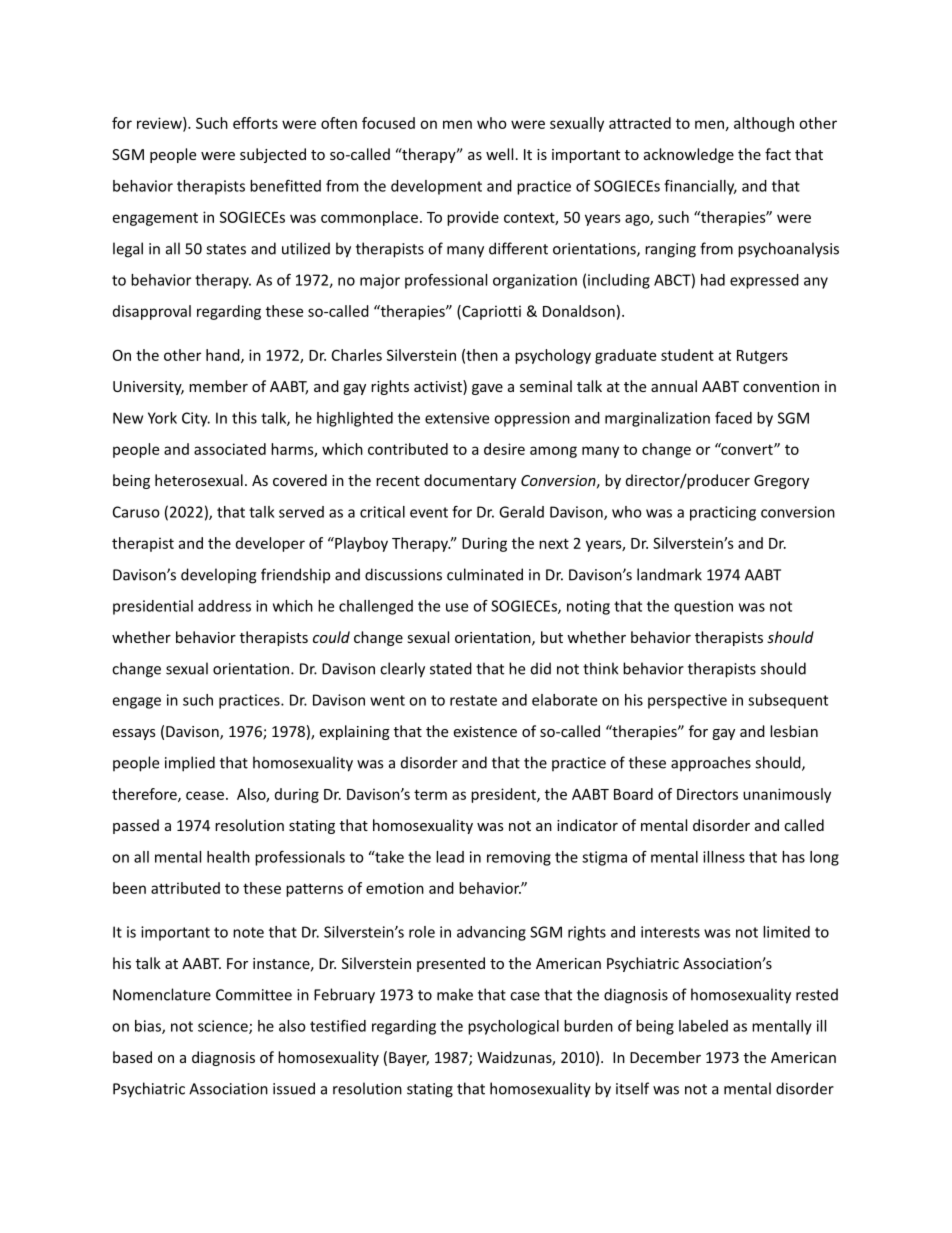 This screenshot has height=1233, width=952. I want to click on associated, so click(230, 449).
